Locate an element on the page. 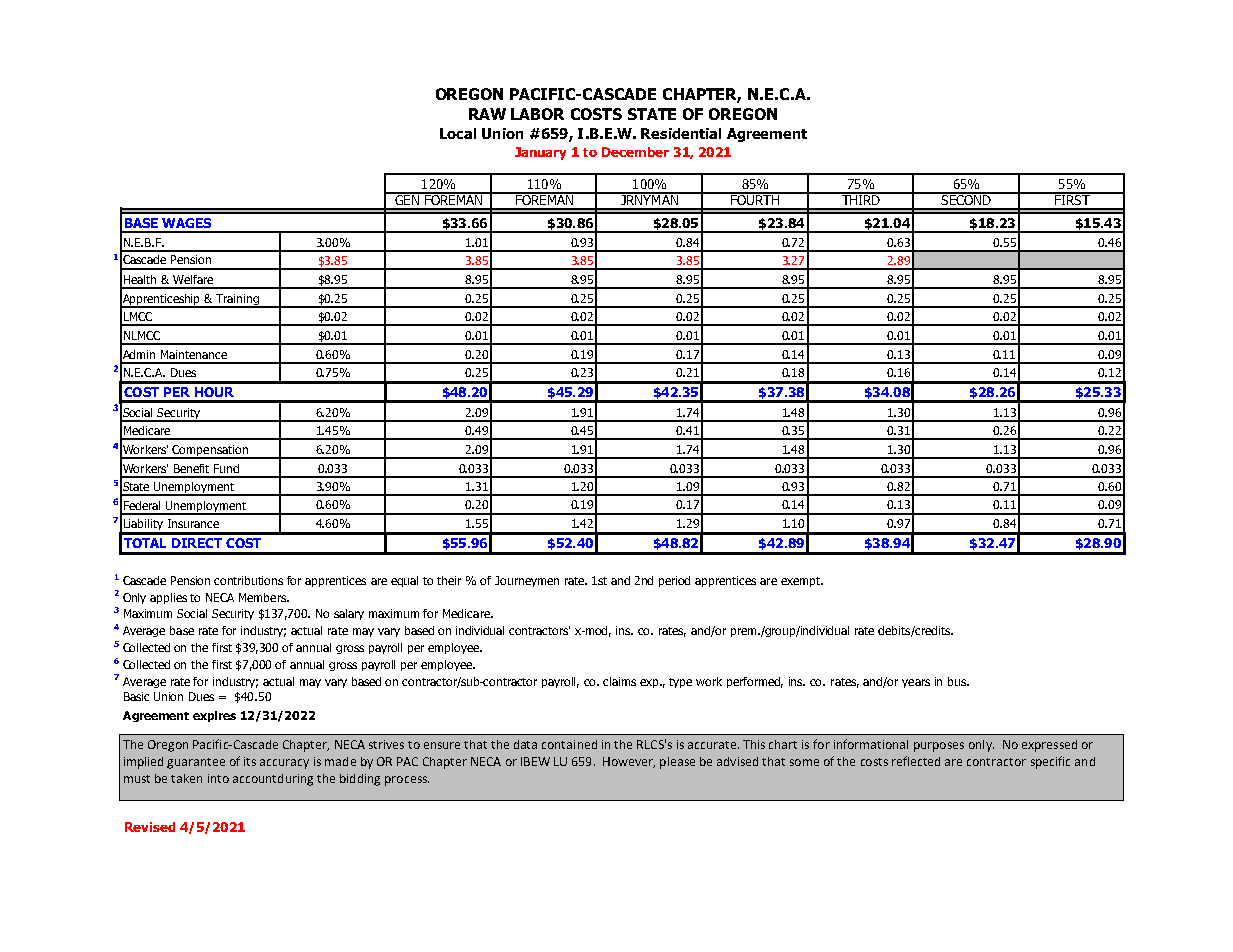  Training is located at coordinates (237, 301).
